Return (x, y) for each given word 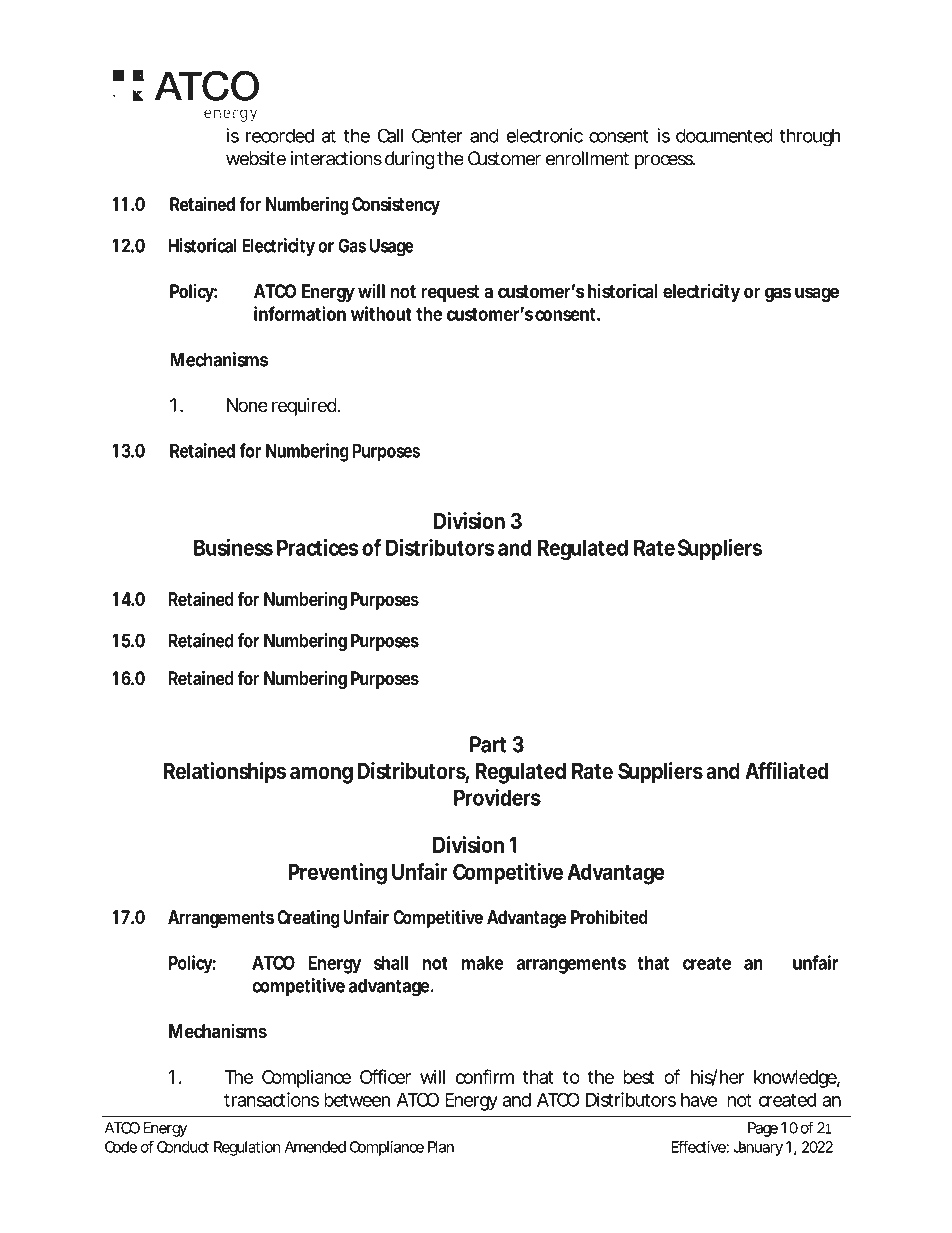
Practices (318, 547)
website (256, 158)
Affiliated (787, 770)
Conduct (183, 1147)
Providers (497, 797)
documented (724, 135)
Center (437, 135)
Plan (441, 1147)
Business (233, 547)
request (450, 293)
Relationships (225, 773)
